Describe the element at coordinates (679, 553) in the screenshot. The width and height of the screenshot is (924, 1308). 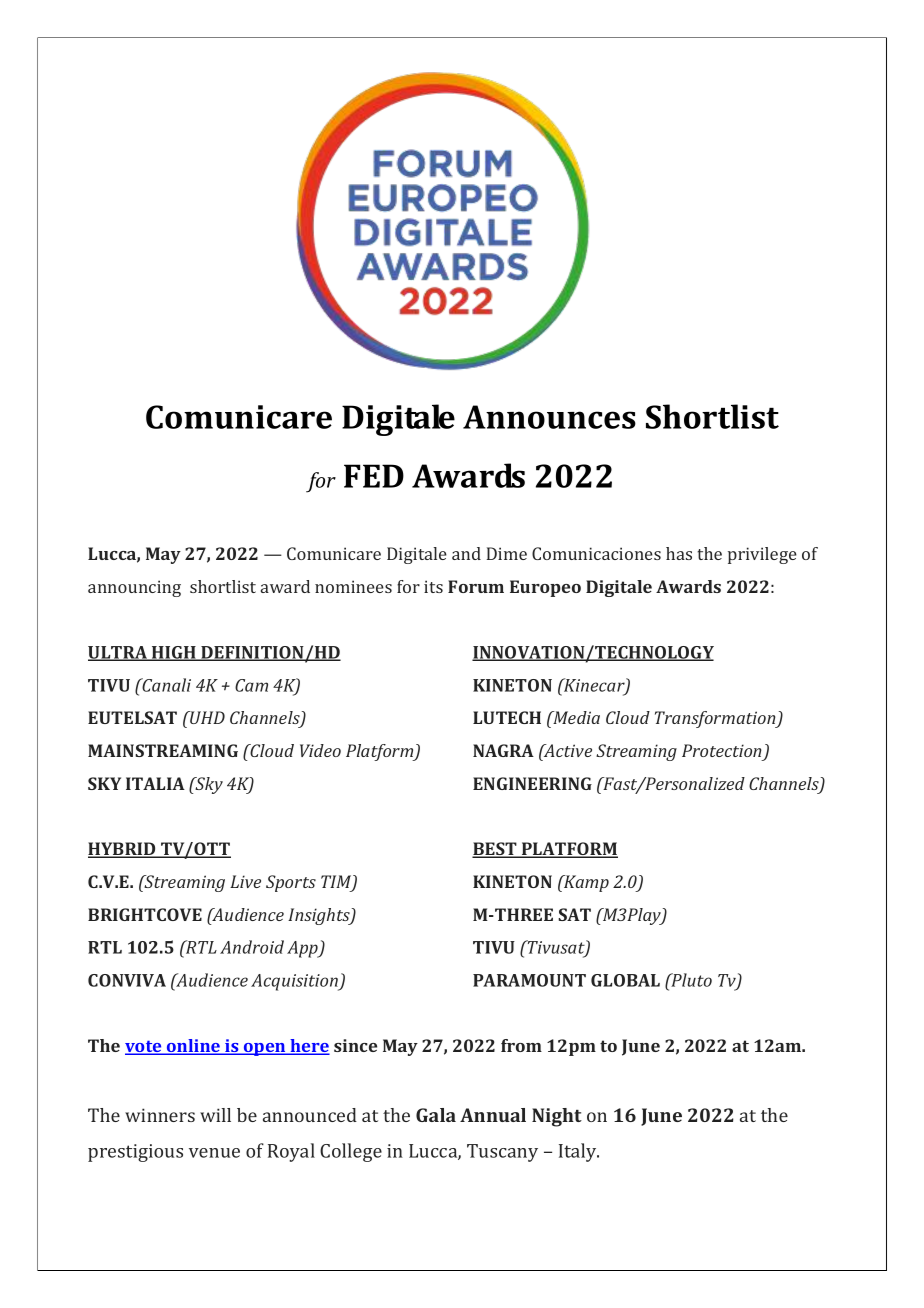
I see `has` at that location.
